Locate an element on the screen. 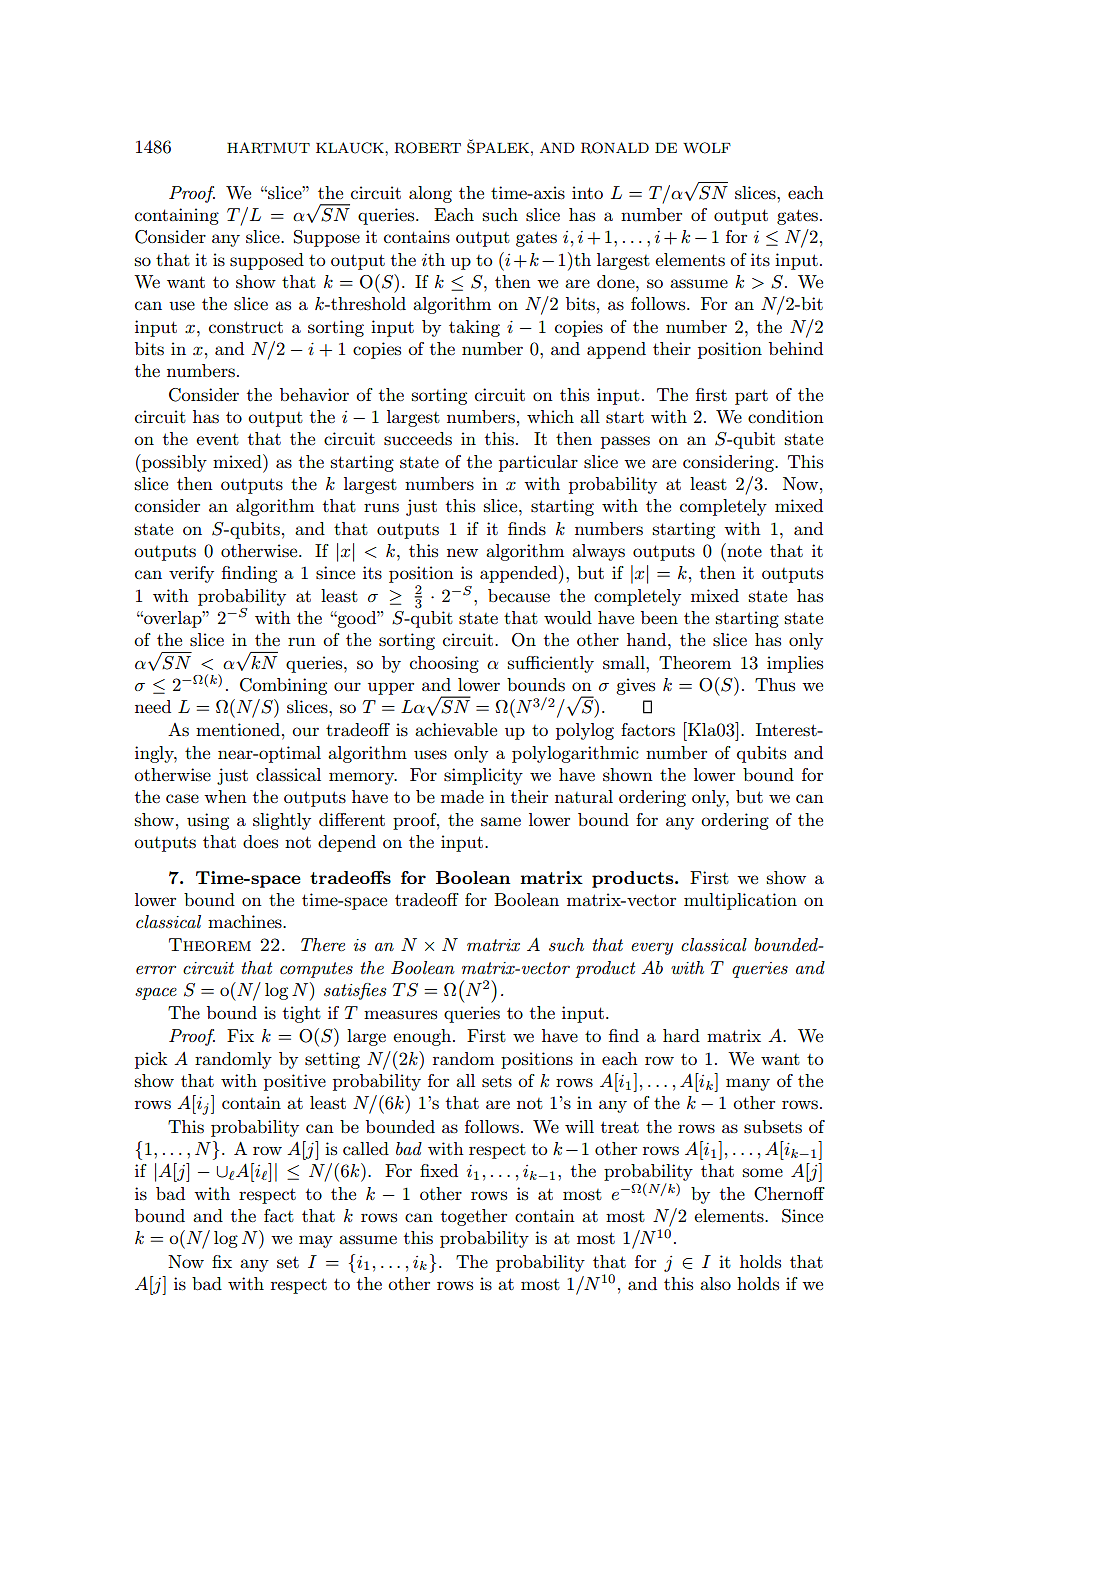  may is located at coordinates (316, 1241).
